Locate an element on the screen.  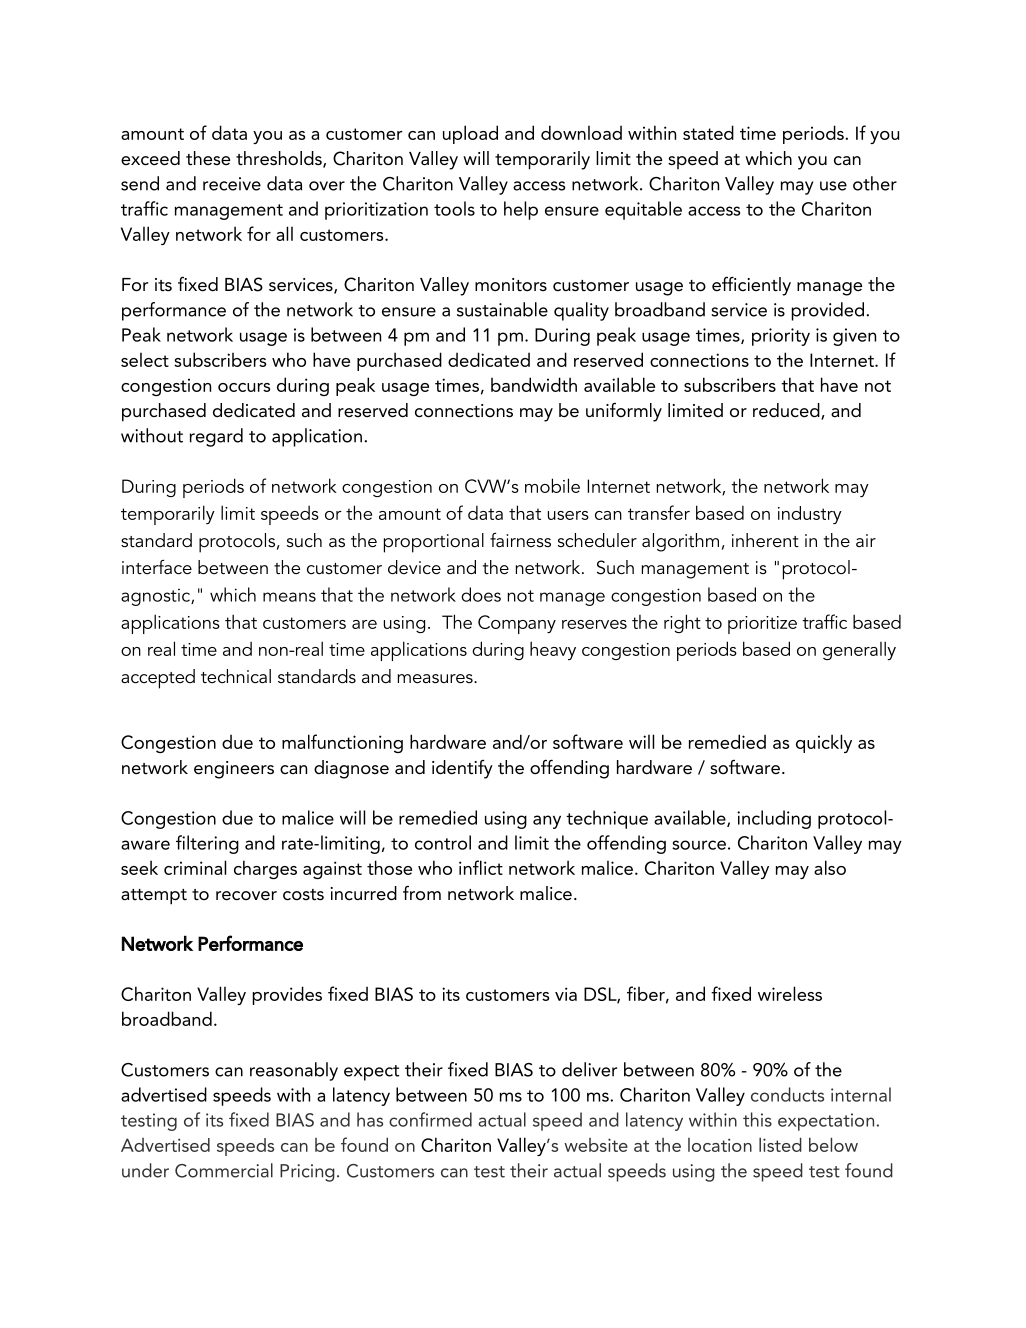
stated is located at coordinates (708, 132).
